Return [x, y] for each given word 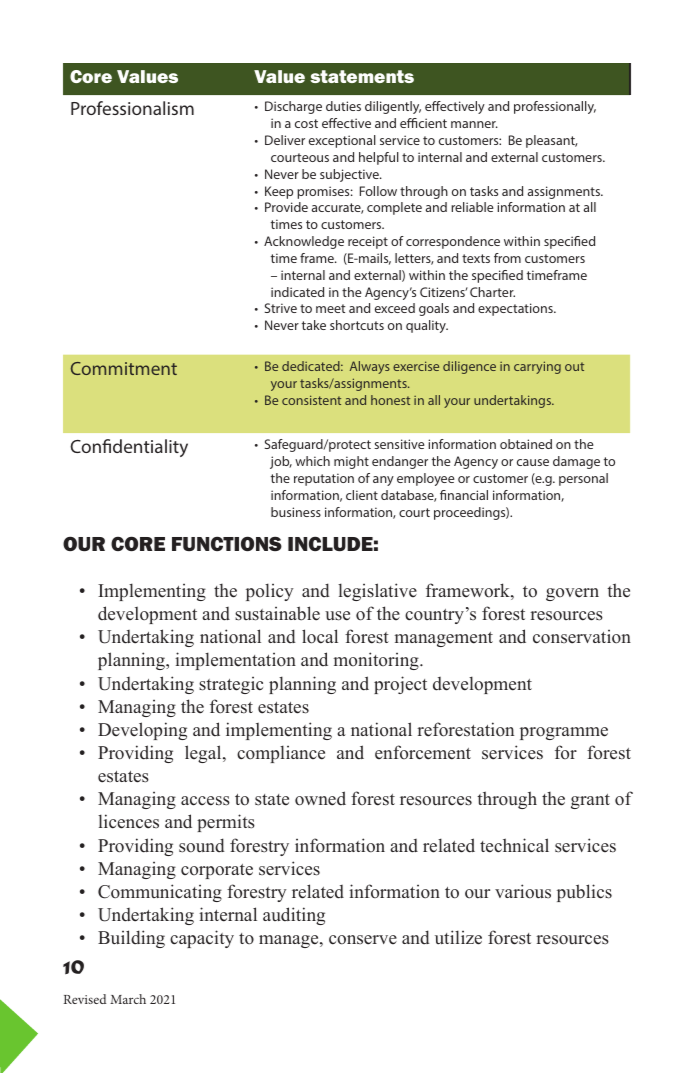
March [128, 999]
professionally [555, 107]
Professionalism [132, 108]
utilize [458, 937]
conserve [363, 940]
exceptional [342, 141]
